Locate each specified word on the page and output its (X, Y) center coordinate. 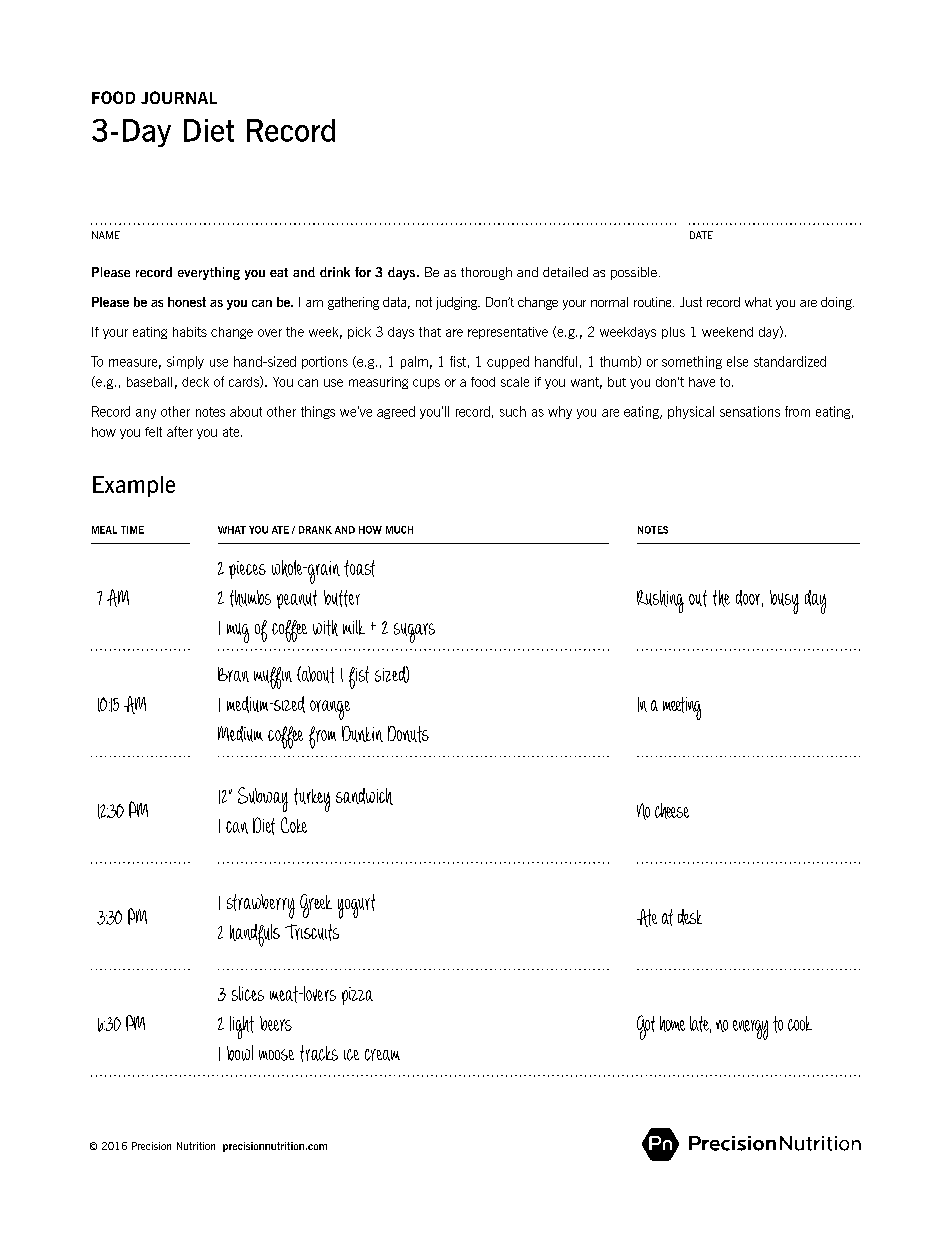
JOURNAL (179, 97)
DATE (701, 235)
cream (382, 1055)
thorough (486, 273)
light (242, 1027)
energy (750, 1030)
